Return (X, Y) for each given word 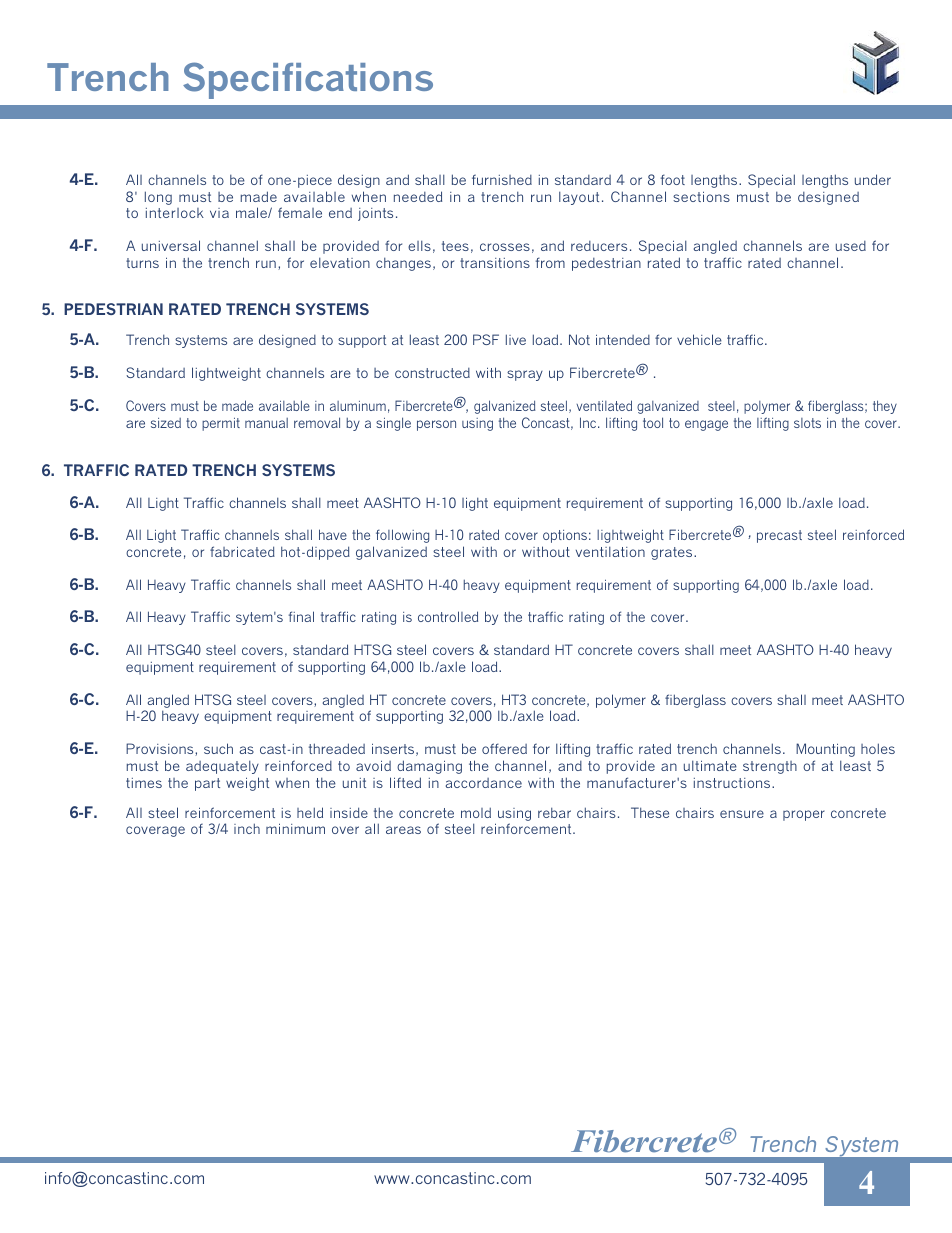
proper (804, 815)
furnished (502, 179)
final (301, 616)
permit (221, 424)
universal (171, 245)
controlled (448, 616)
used (851, 246)
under (873, 179)
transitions (495, 263)
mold (476, 813)
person (436, 425)
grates (673, 553)
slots (807, 423)
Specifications (308, 80)
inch (247, 828)
